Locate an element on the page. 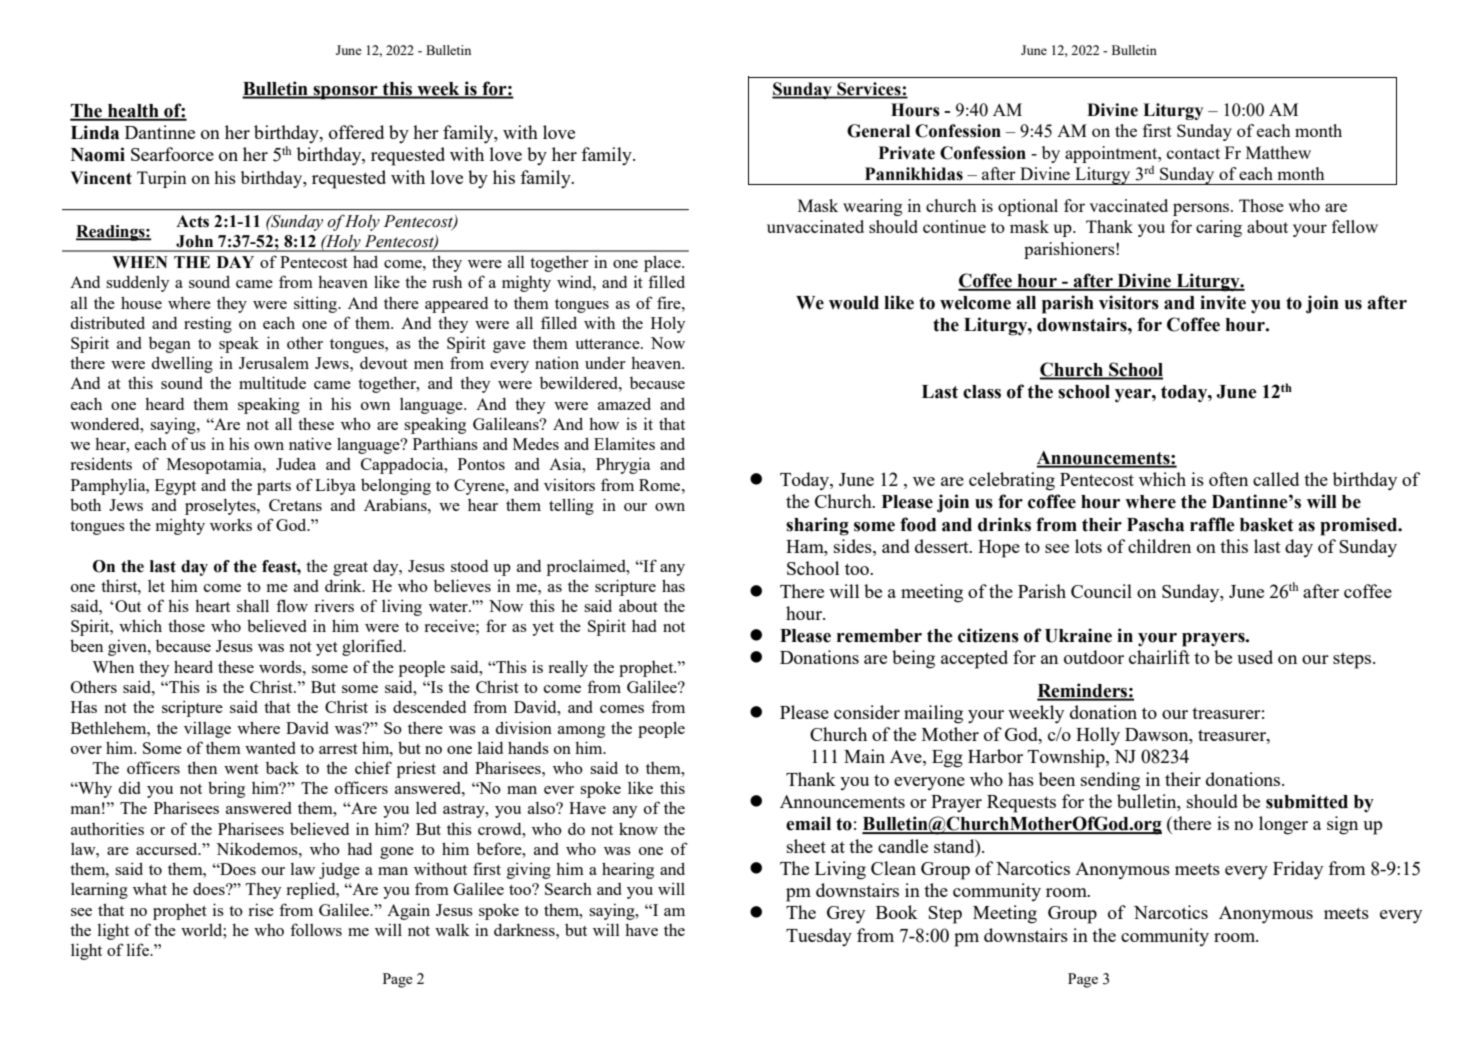  amazed is located at coordinates (624, 403).
